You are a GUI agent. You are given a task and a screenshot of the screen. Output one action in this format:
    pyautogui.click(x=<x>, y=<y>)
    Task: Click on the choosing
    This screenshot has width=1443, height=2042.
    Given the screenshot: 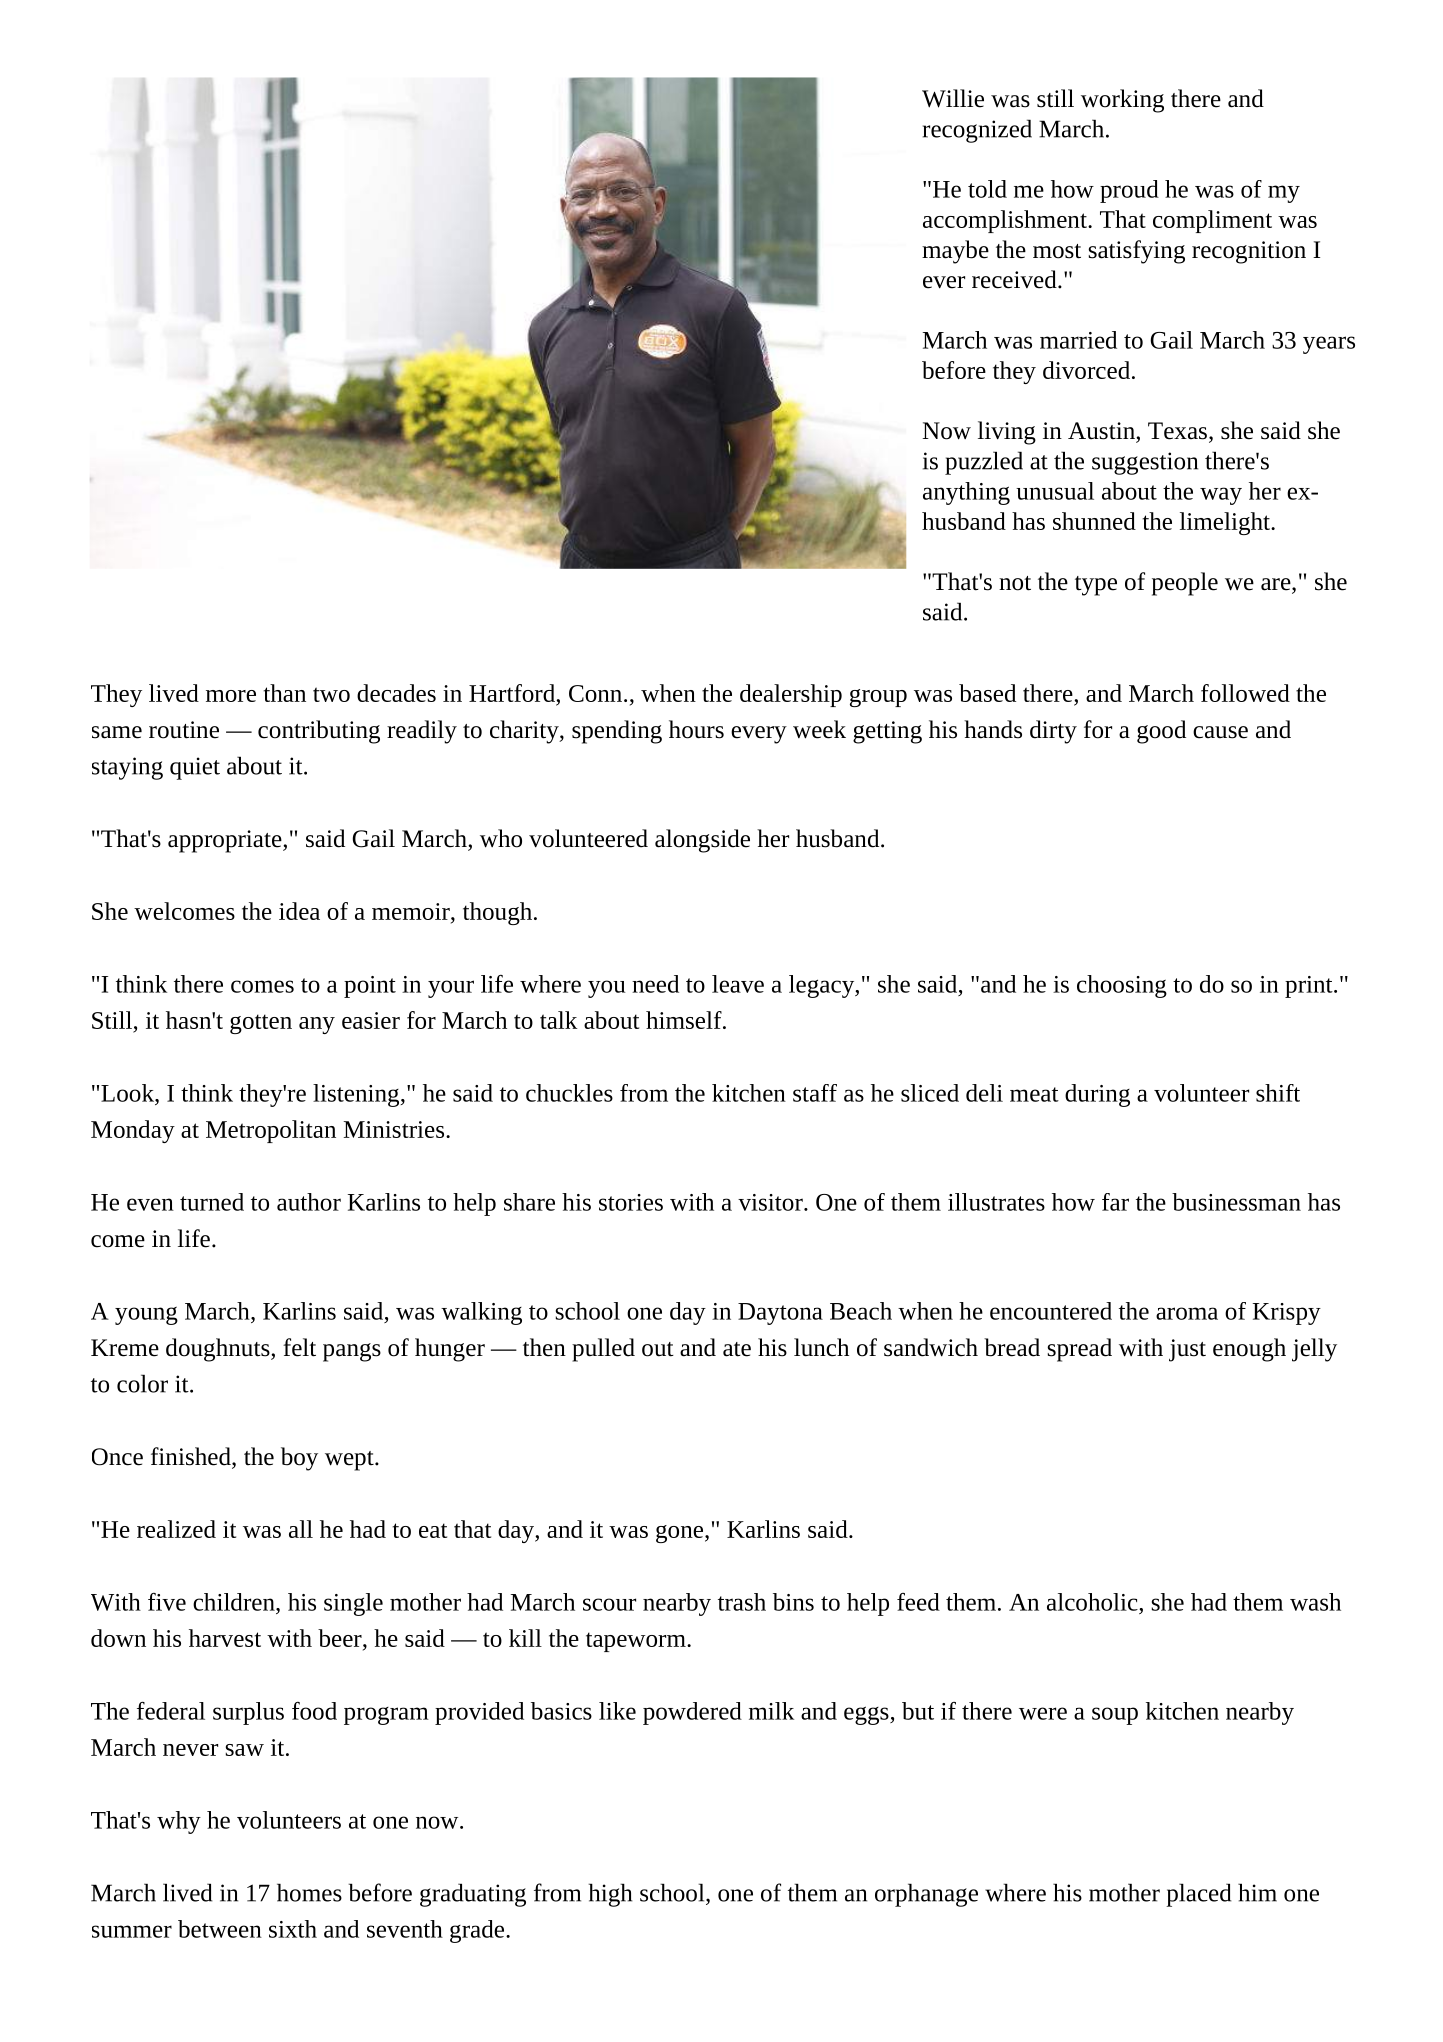 What is the action you would take?
    pyautogui.click(x=1122, y=986)
